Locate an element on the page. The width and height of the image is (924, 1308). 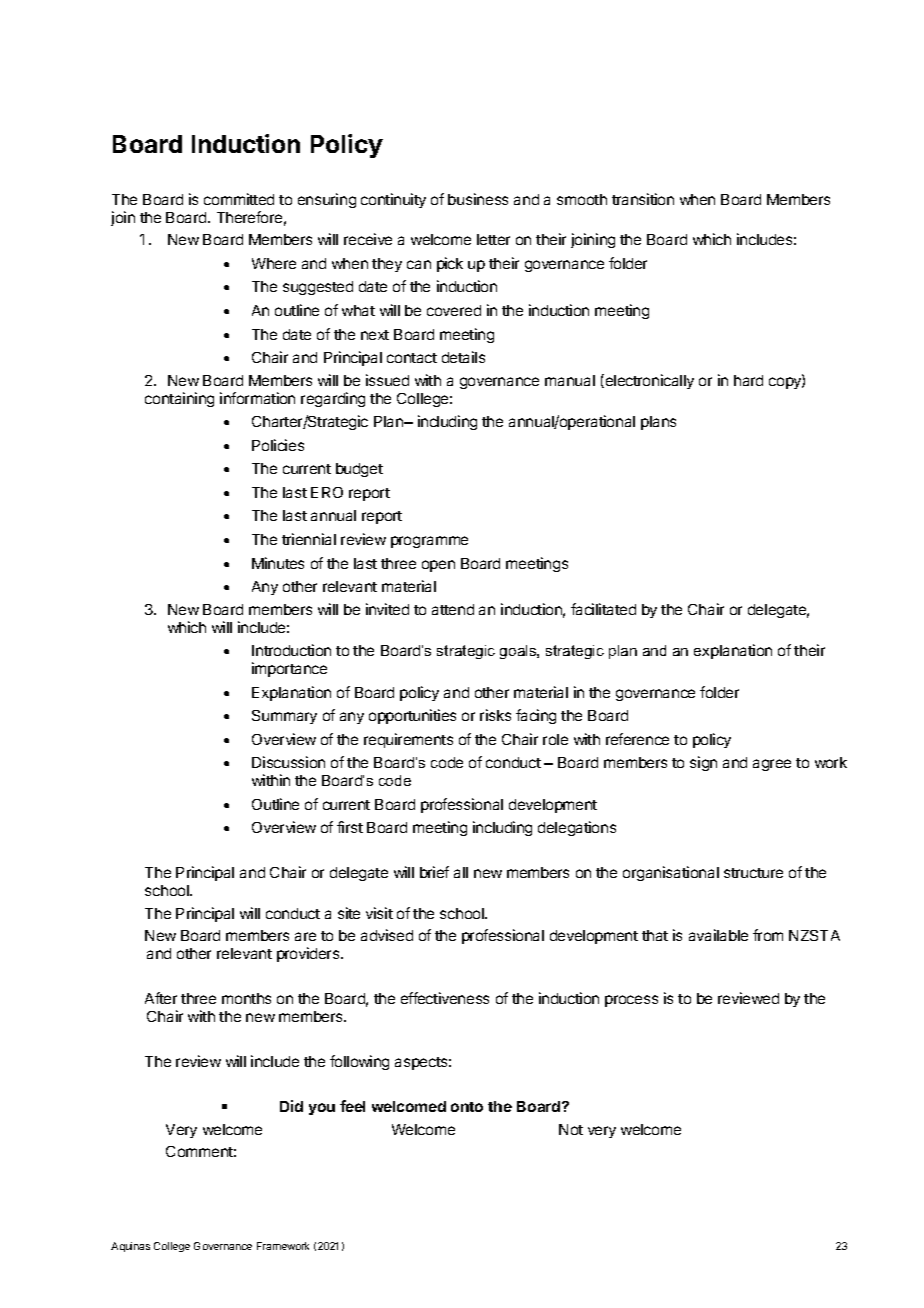
Policies is located at coordinates (278, 445).
